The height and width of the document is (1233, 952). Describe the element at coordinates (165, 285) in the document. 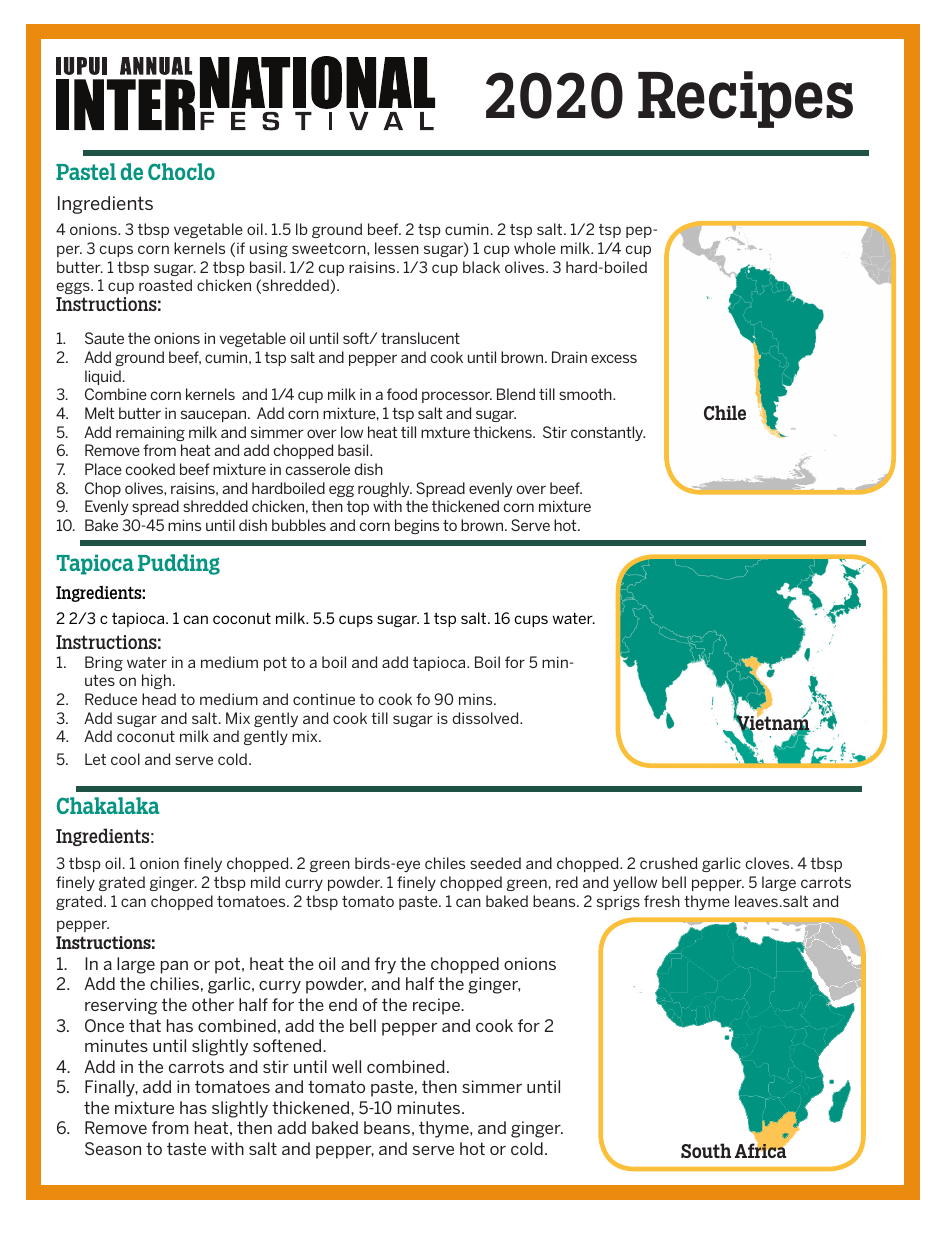

I see `roasted` at that location.
